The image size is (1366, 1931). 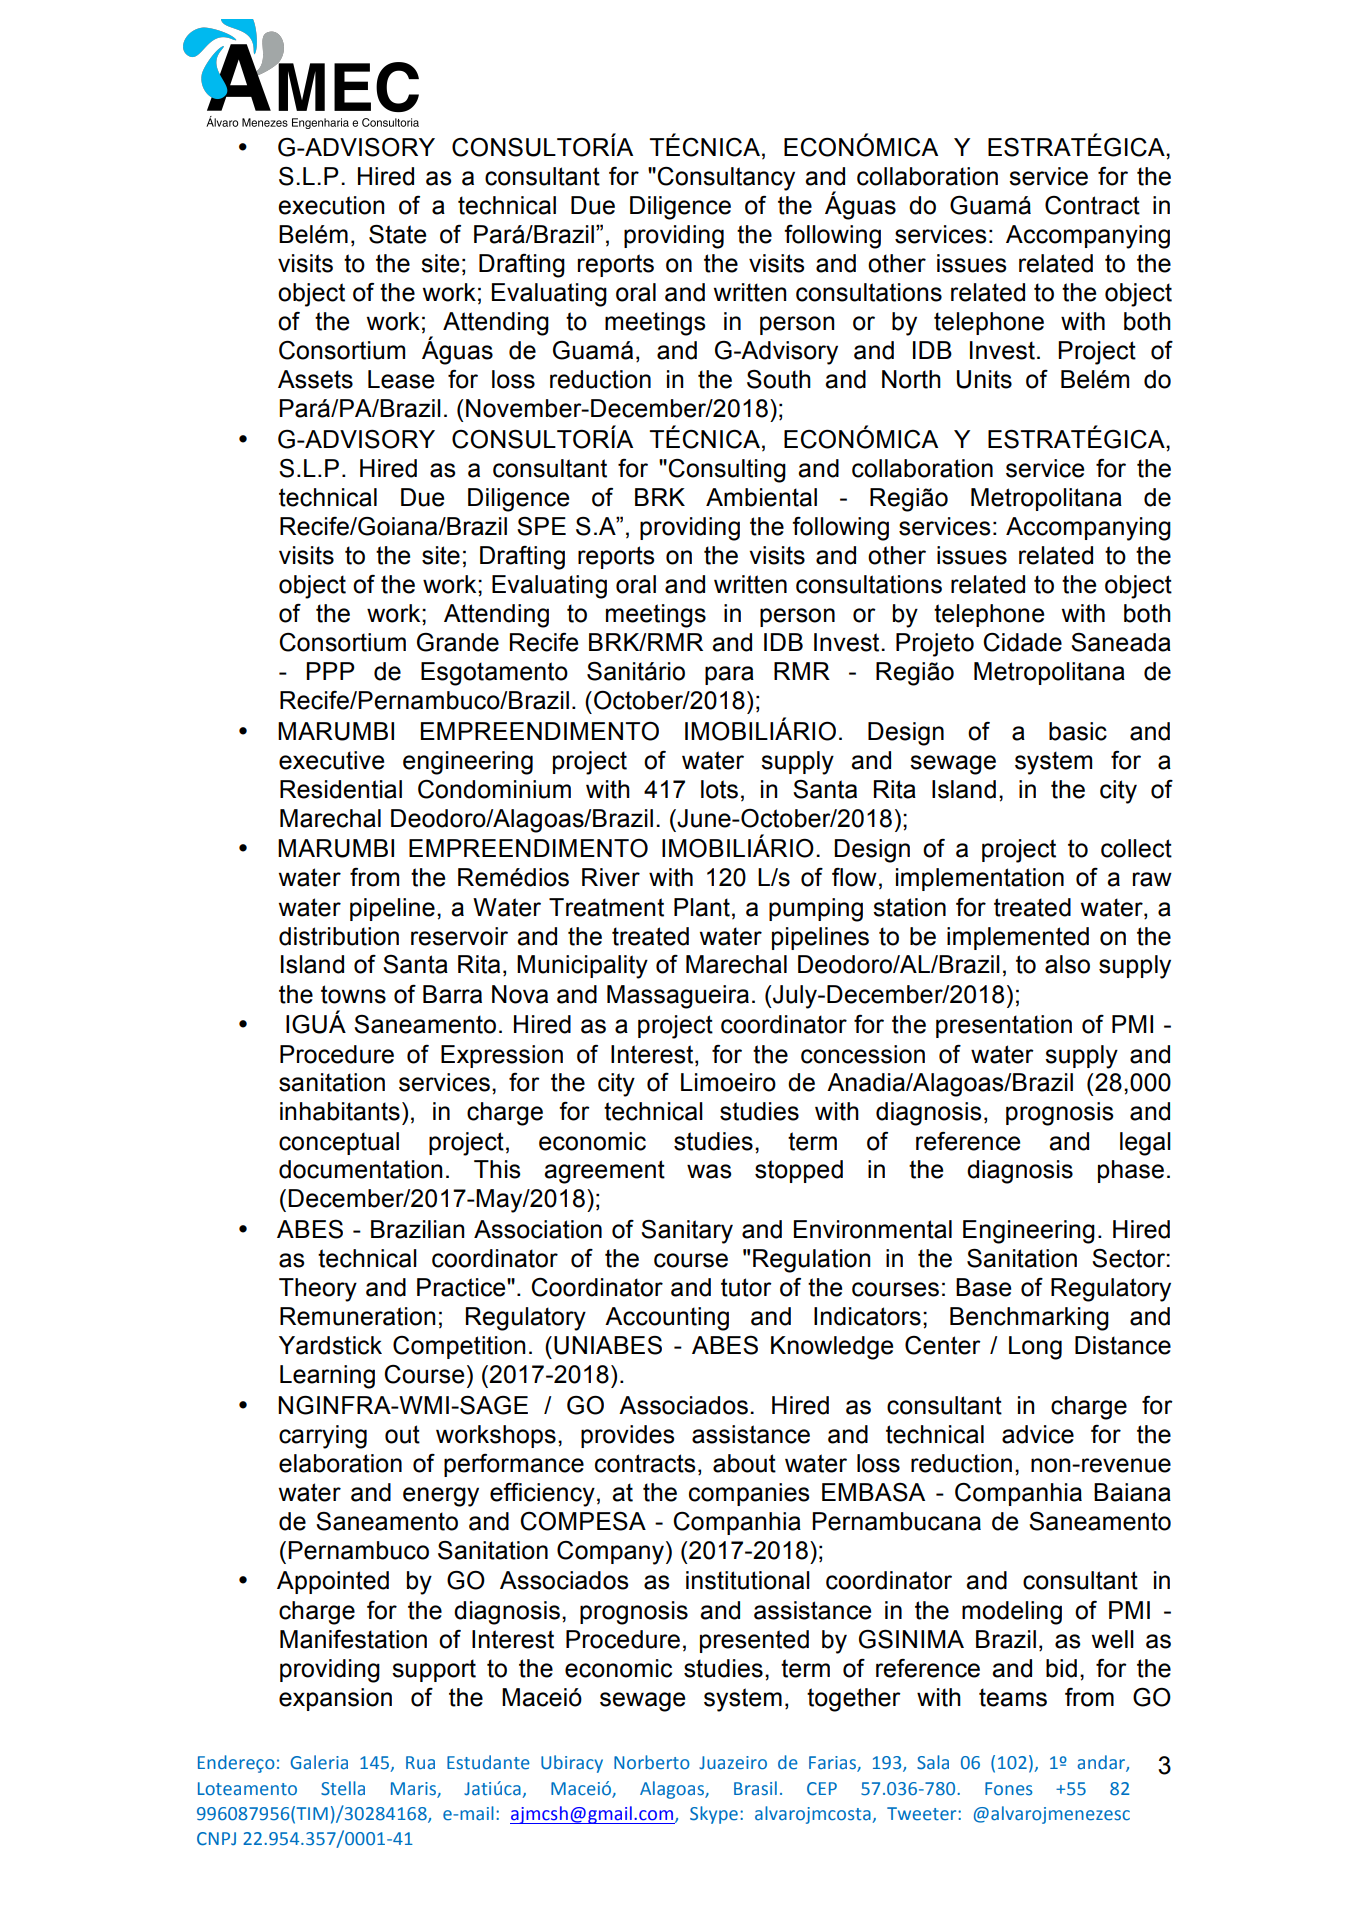 I want to click on Units, so click(x=984, y=379).
